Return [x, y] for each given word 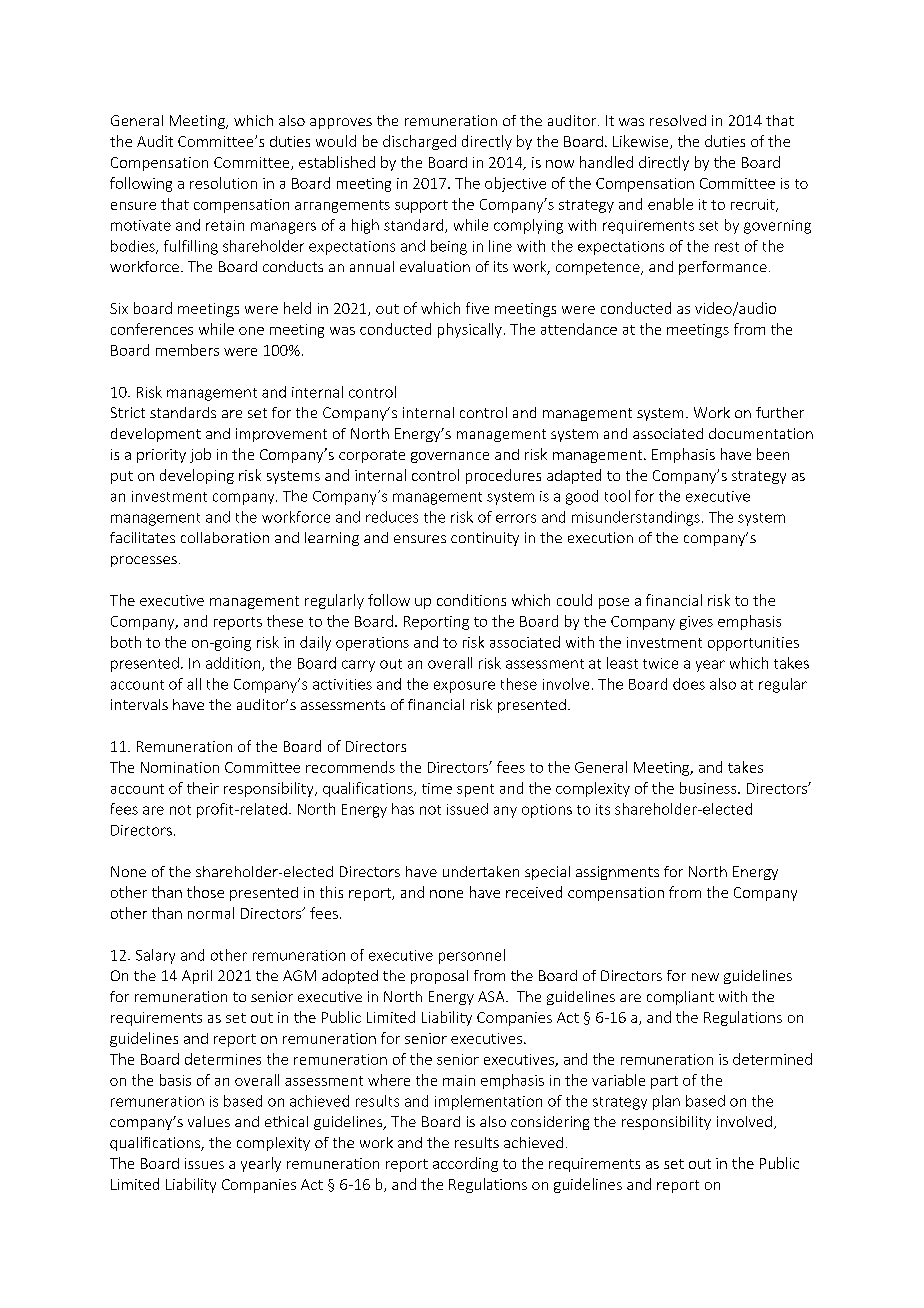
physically [470, 330]
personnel [472, 956]
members [187, 350]
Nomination [180, 767]
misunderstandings [636, 518]
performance [723, 268]
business [709, 788]
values [209, 1121]
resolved [678, 120]
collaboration [225, 537]
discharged [419, 142]
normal [211, 913]
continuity [485, 539]
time [437, 788]
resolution [223, 183]
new [705, 977]
